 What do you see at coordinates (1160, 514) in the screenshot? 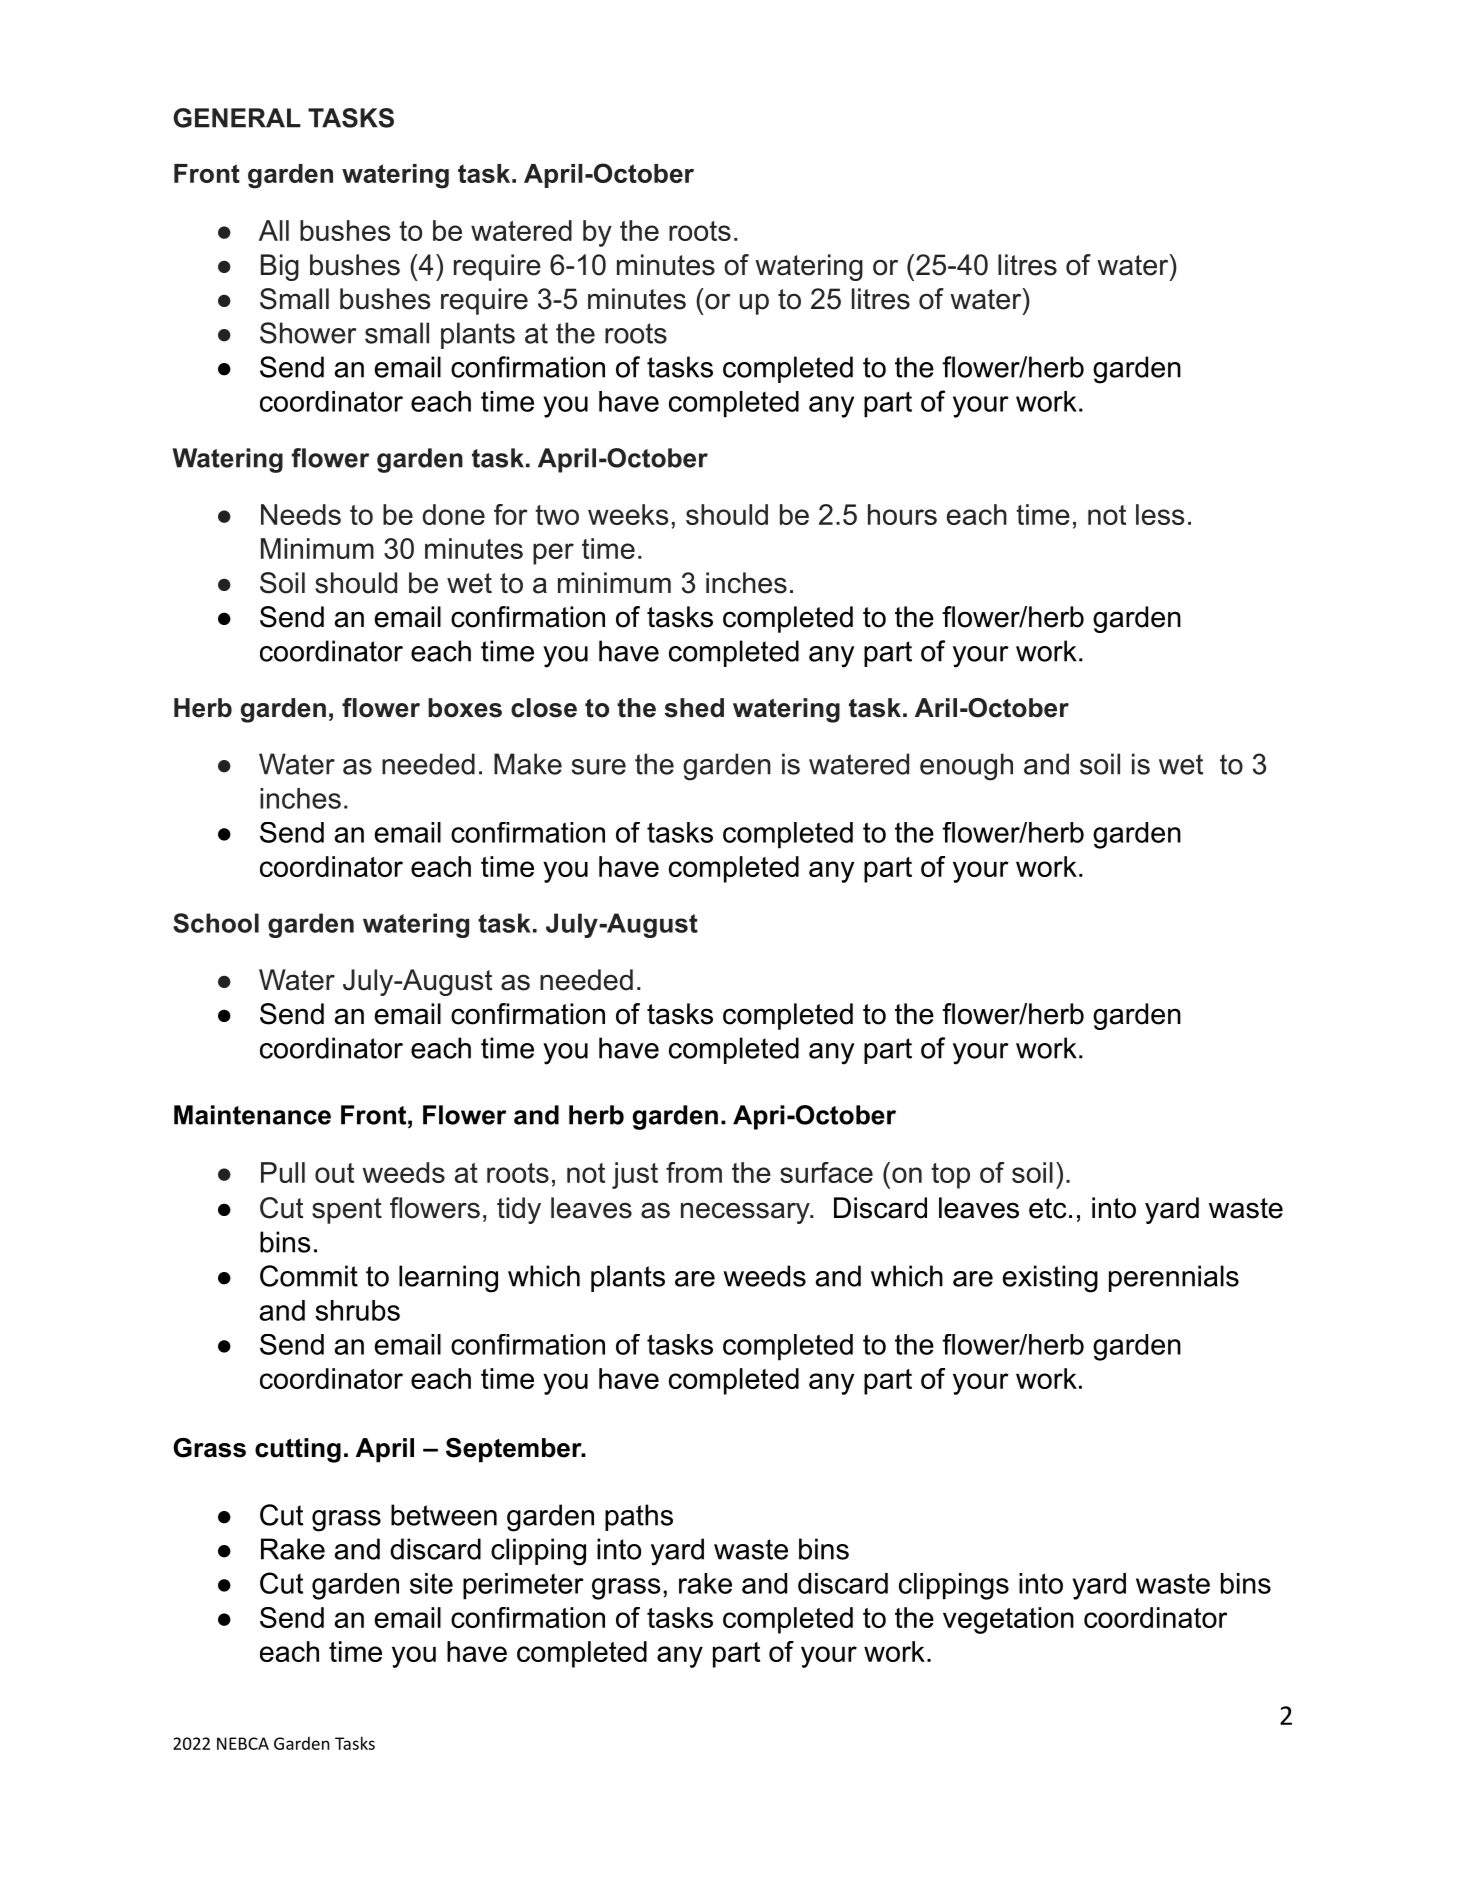
I see `less` at bounding box center [1160, 514].
